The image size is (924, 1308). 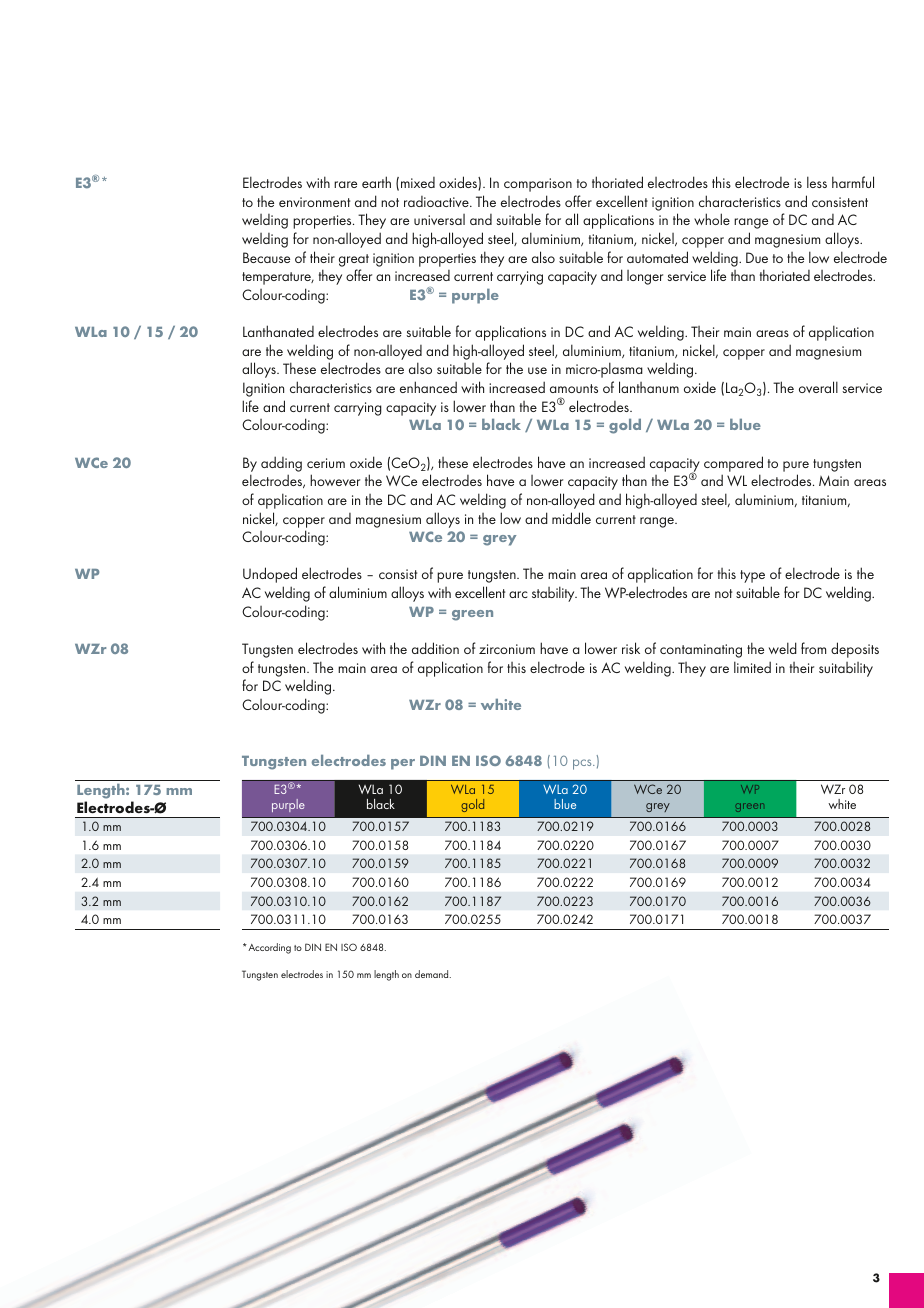 I want to click on comparison, so click(x=538, y=185).
